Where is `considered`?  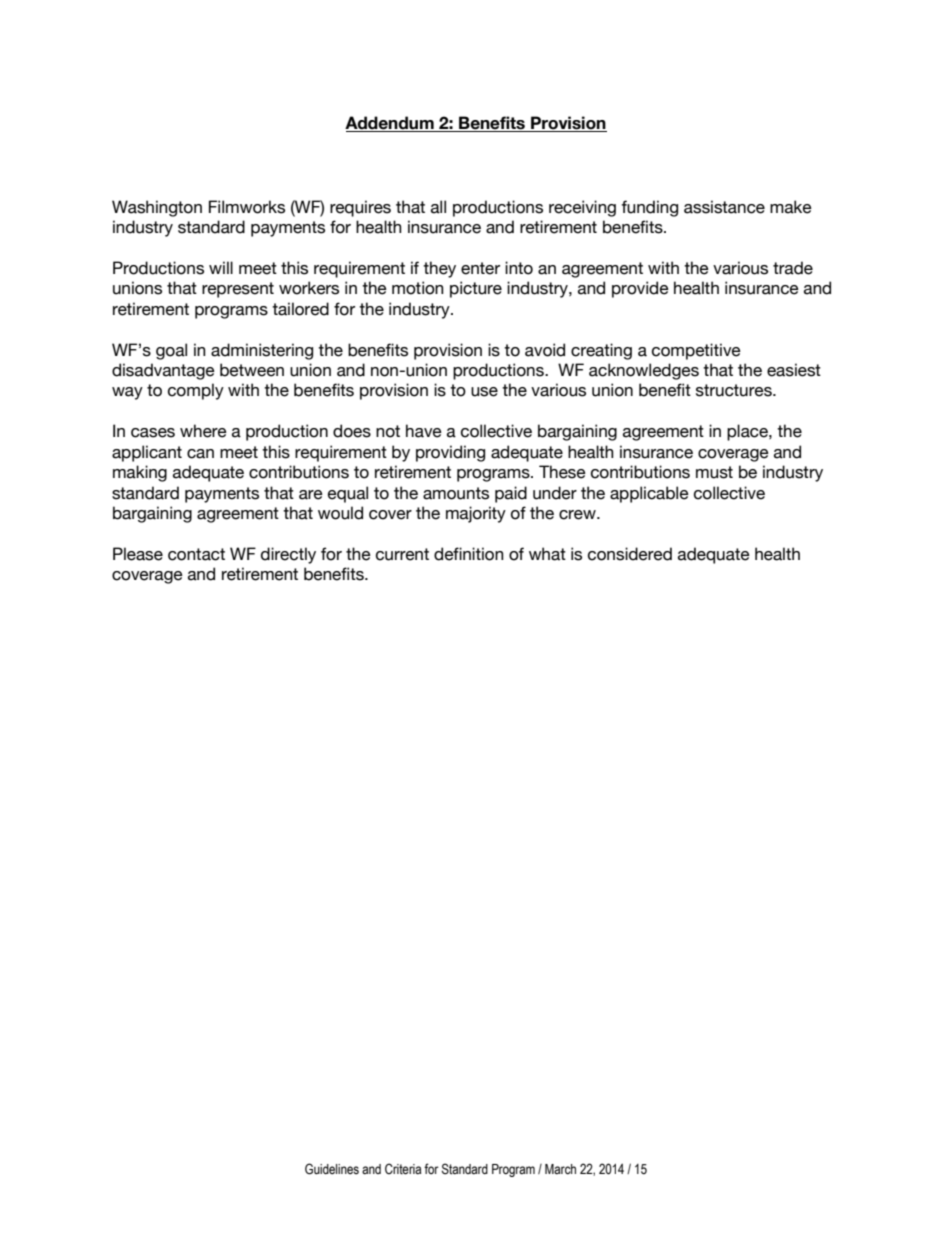 considered is located at coordinates (630, 554).
